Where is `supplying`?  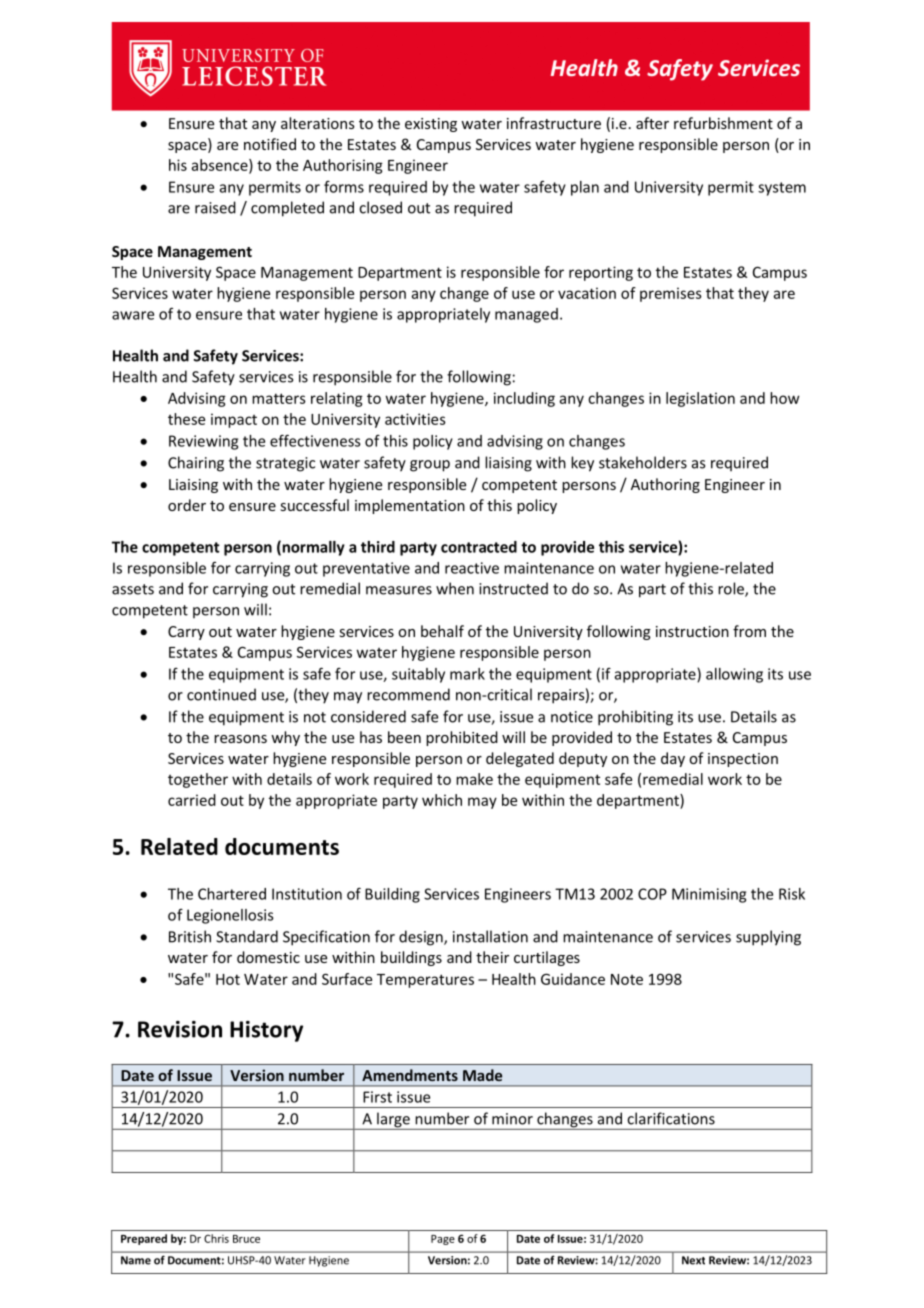
supplying is located at coordinates (768, 938).
